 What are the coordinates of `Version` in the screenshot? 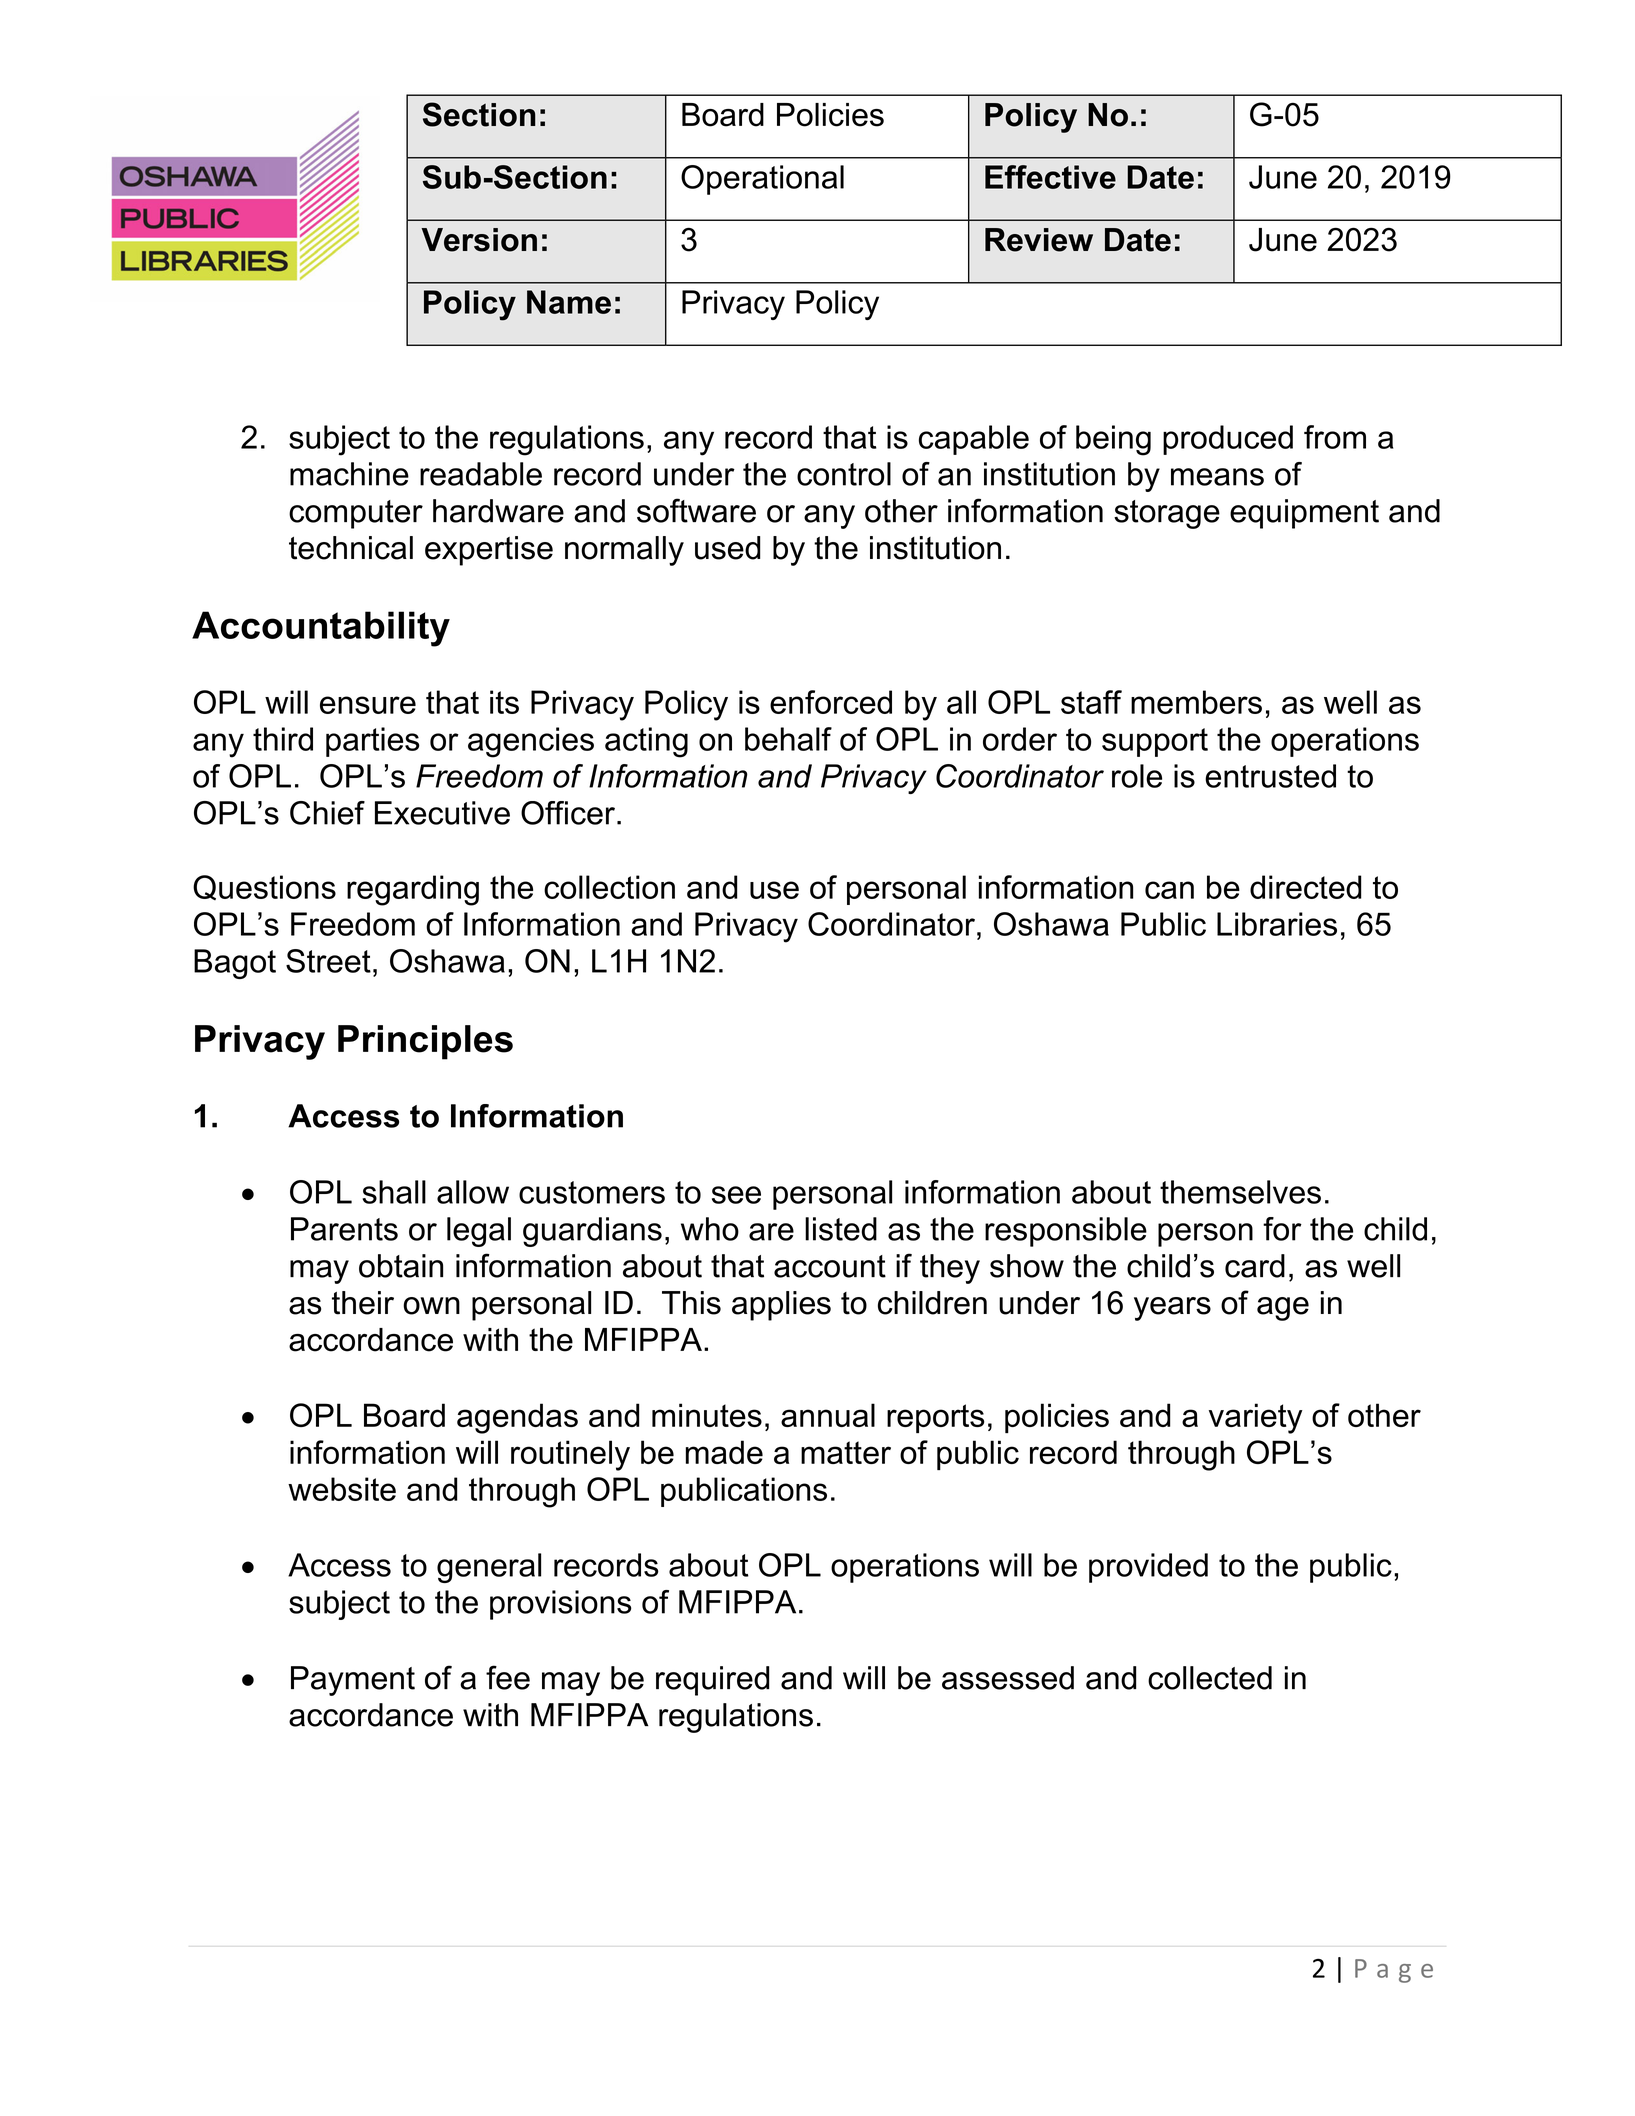 It's located at (479, 240).
